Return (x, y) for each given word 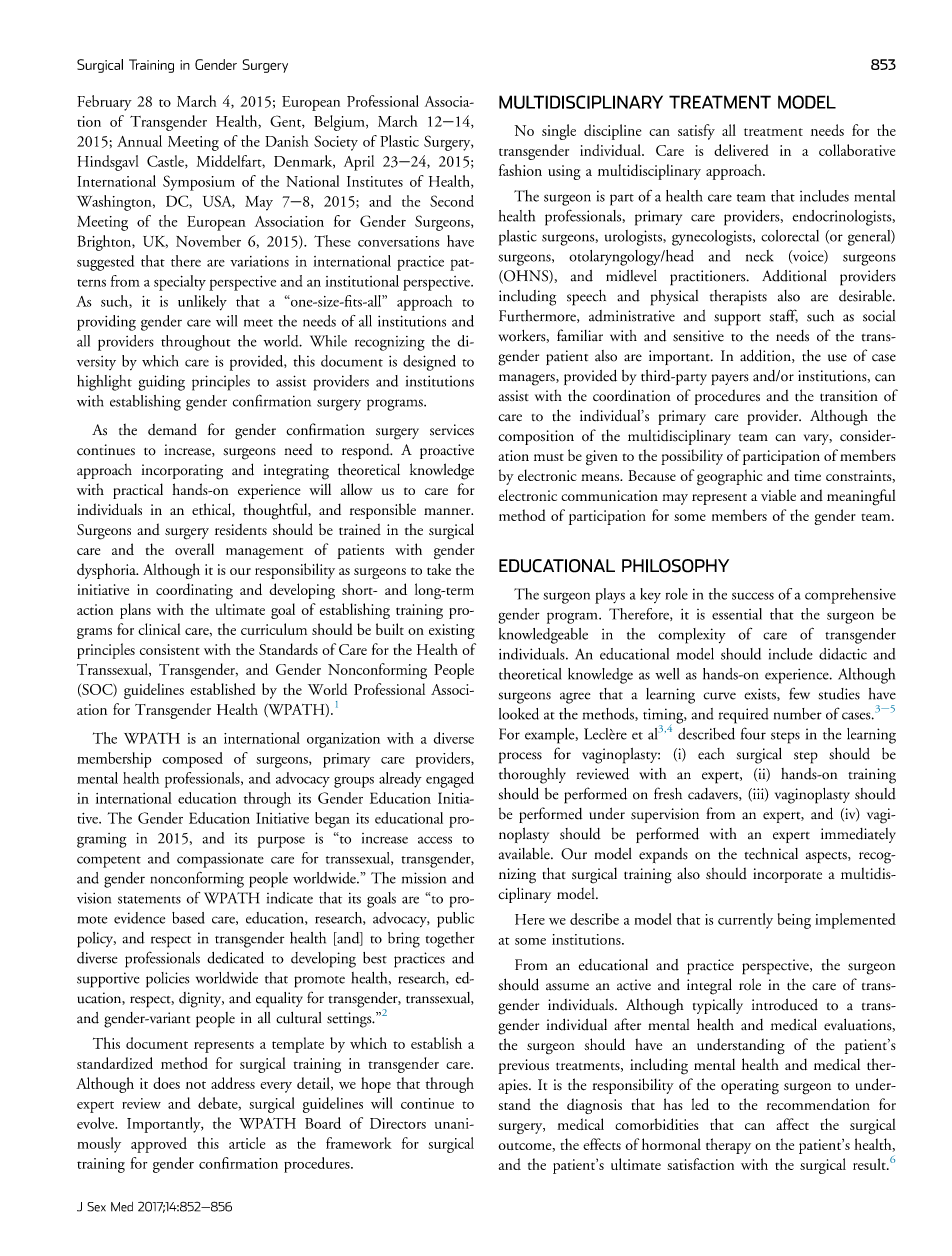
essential (737, 614)
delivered (741, 150)
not (196, 1085)
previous (524, 1066)
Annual (139, 141)
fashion (520, 170)
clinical (159, 629)
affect (792, 1124)
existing (452, 631)
